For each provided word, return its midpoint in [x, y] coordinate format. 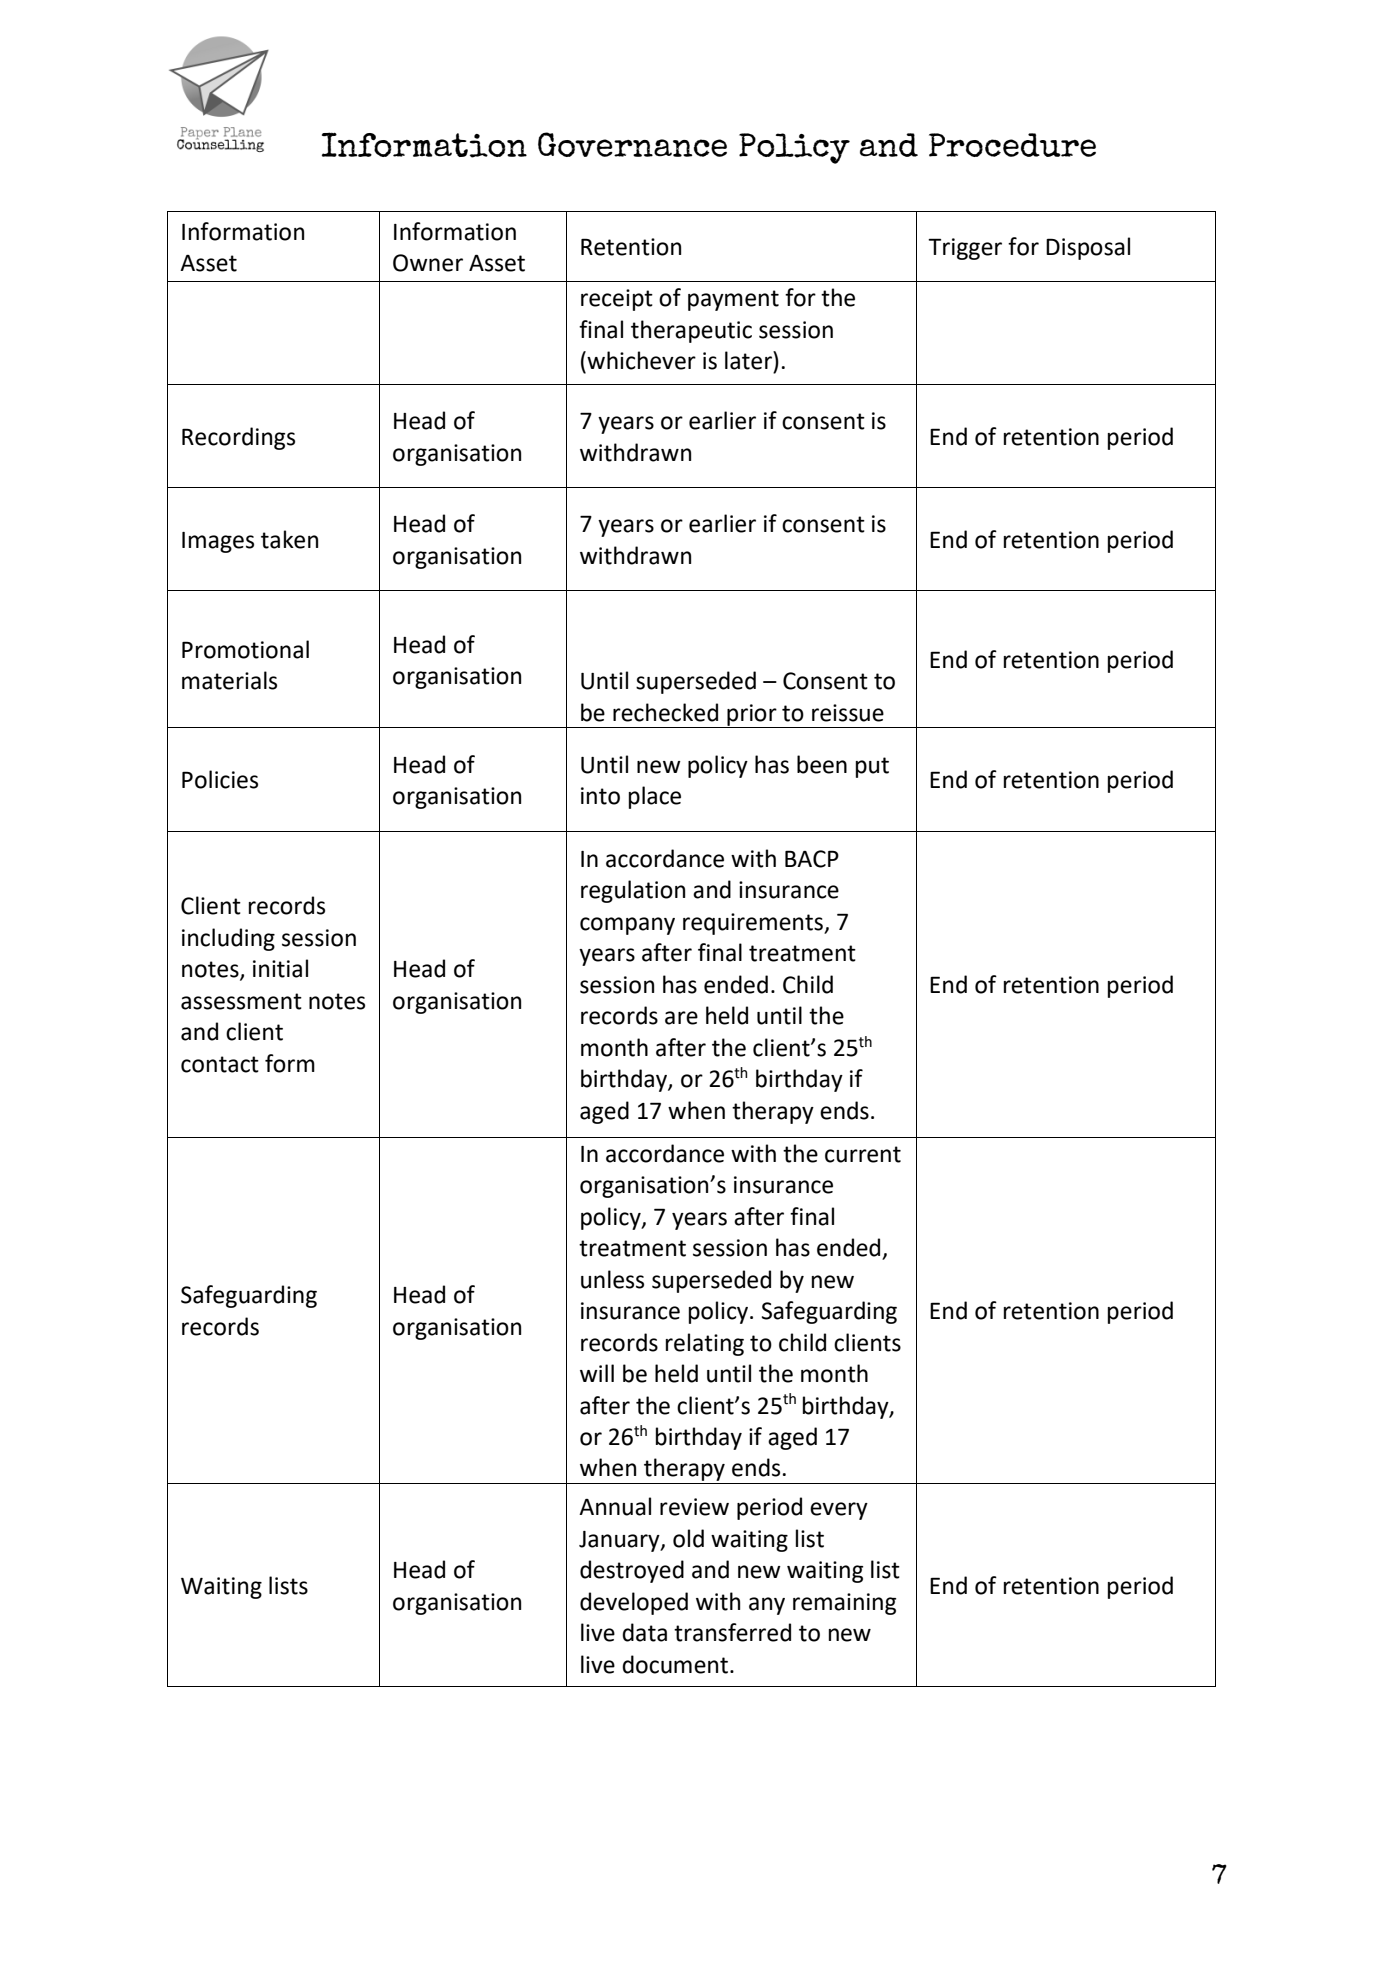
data [644, 1632]
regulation [633, 891]
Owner [428, 263]
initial [280, 968]
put [872, 767]
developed [634, 1603]
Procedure [1012, 145]
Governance [632, 144]
